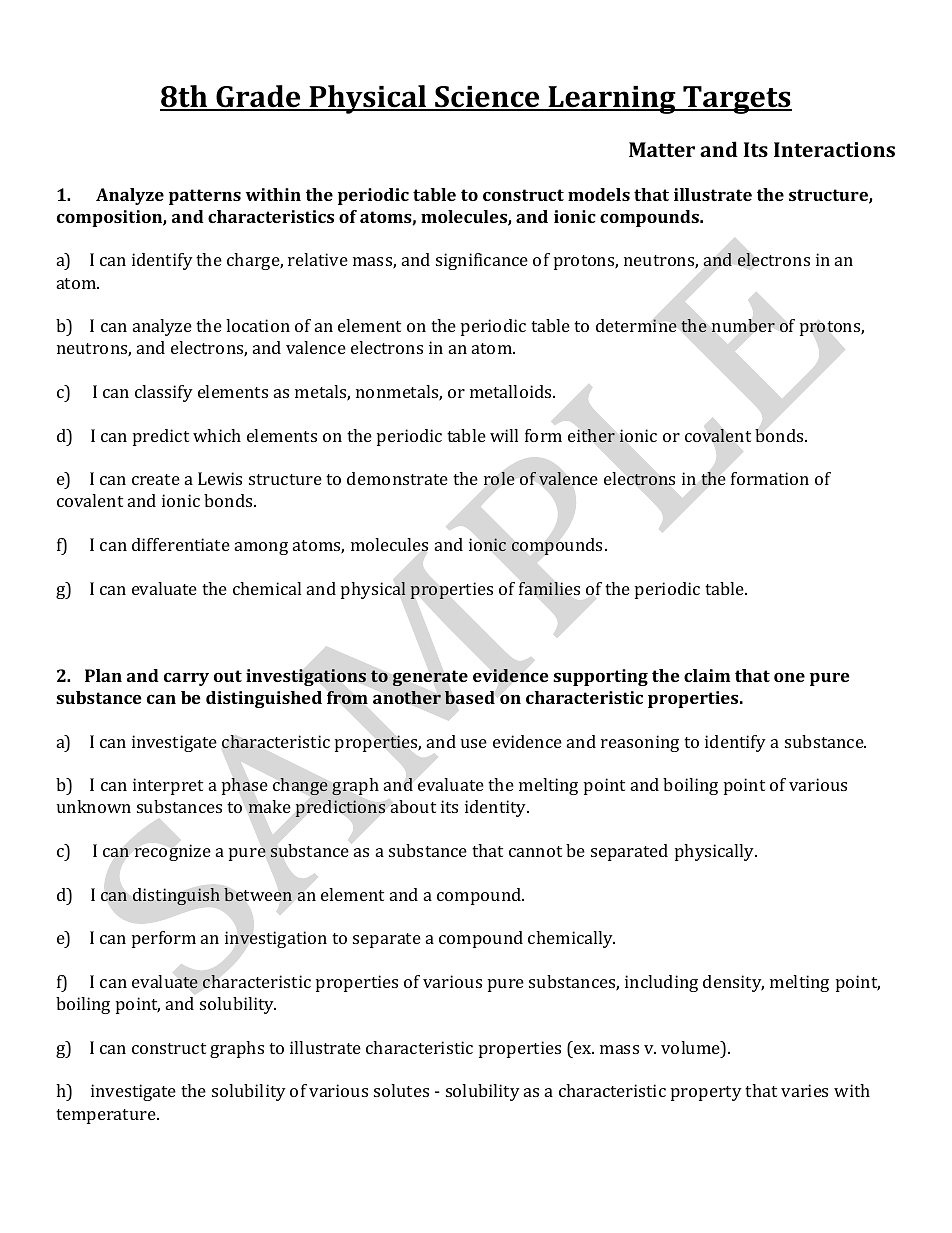 Image resolution: width=952 pixels, height=1233 pixels. What do you see at coordinates (258, 97) in the image?
I see `Grade` at bounding box center [258, 97].
